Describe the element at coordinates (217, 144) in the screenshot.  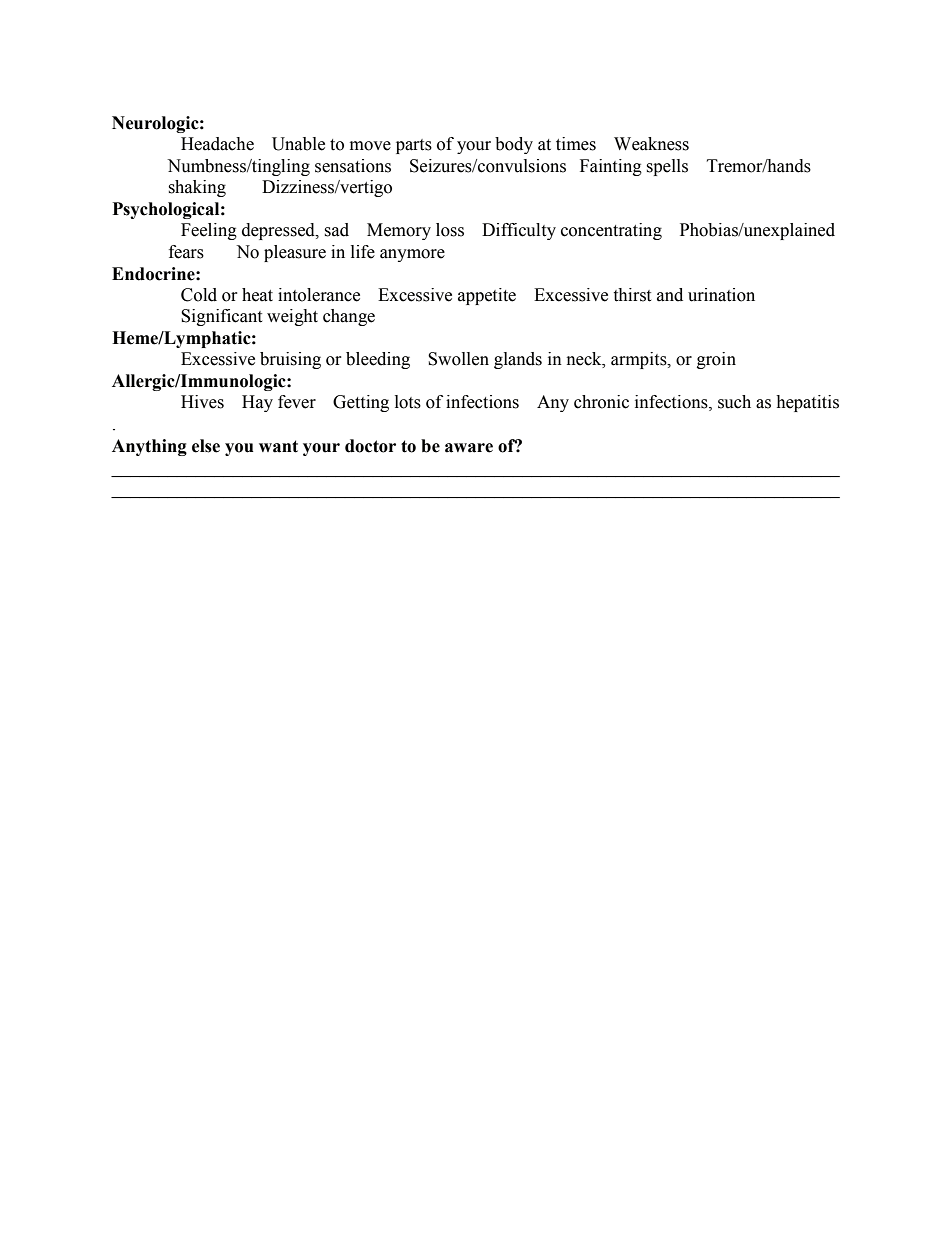
I see `Headache` at that location.
